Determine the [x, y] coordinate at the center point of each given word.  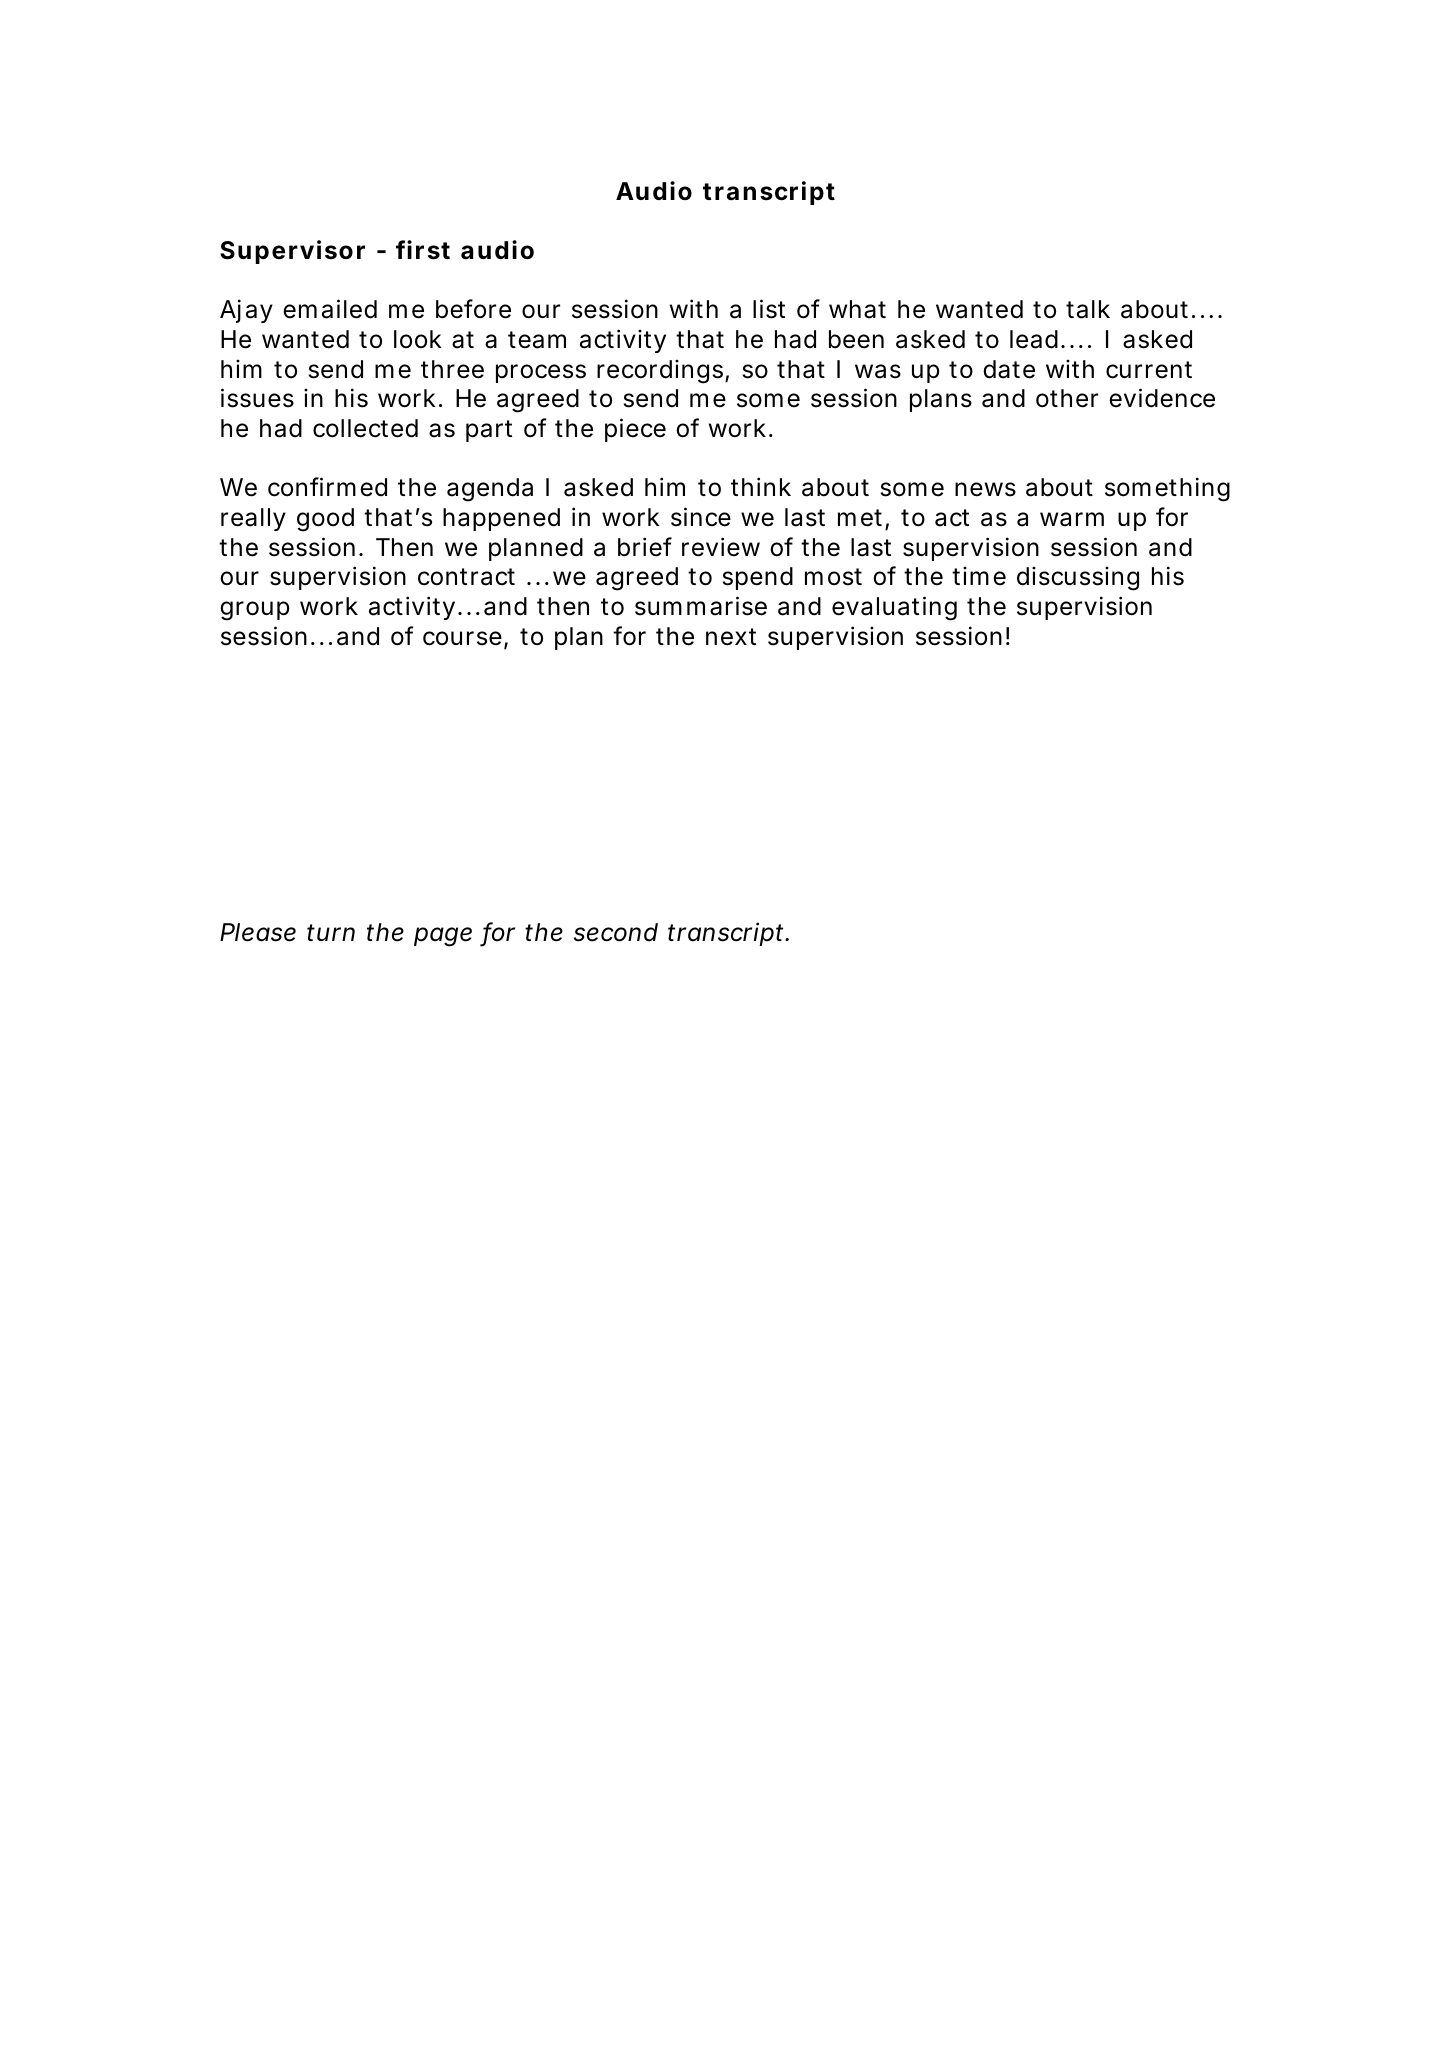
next [731, 637]
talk [1088, 309]
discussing [1078, 579]
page [443, 937]
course [462, 638]
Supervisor [292, 252]
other [1067, 398]
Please [258, 932]
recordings [661, 372]
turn [331, 932]
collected [365, 428]
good [325, 520]
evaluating [894, 608]
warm [1072, 519]
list [769, 309]
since [701, 517]
